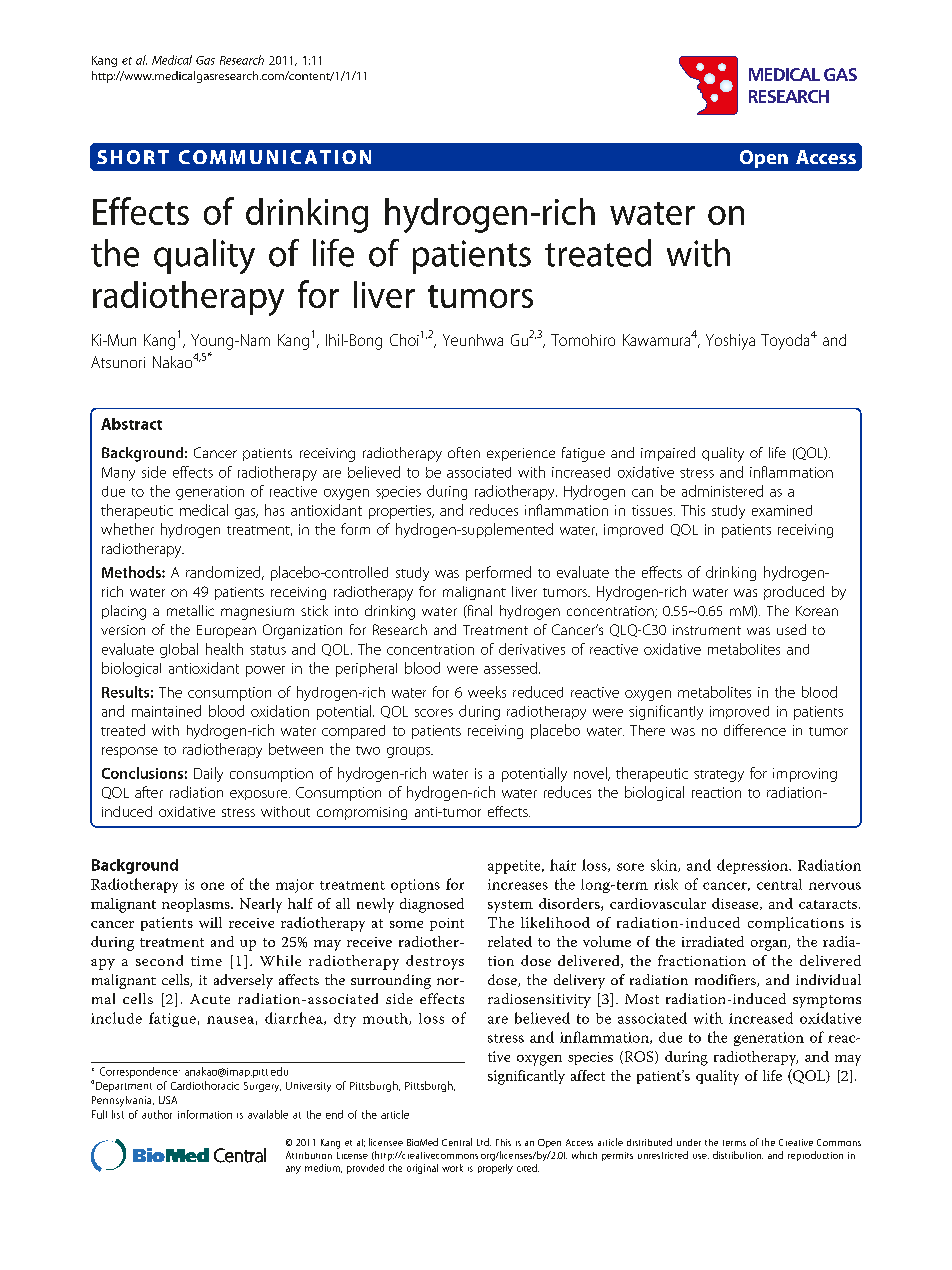 This document has width=952, height=1270. Describe the element at coordinates (668, 454) in the document. I see `impaired` at that location.
